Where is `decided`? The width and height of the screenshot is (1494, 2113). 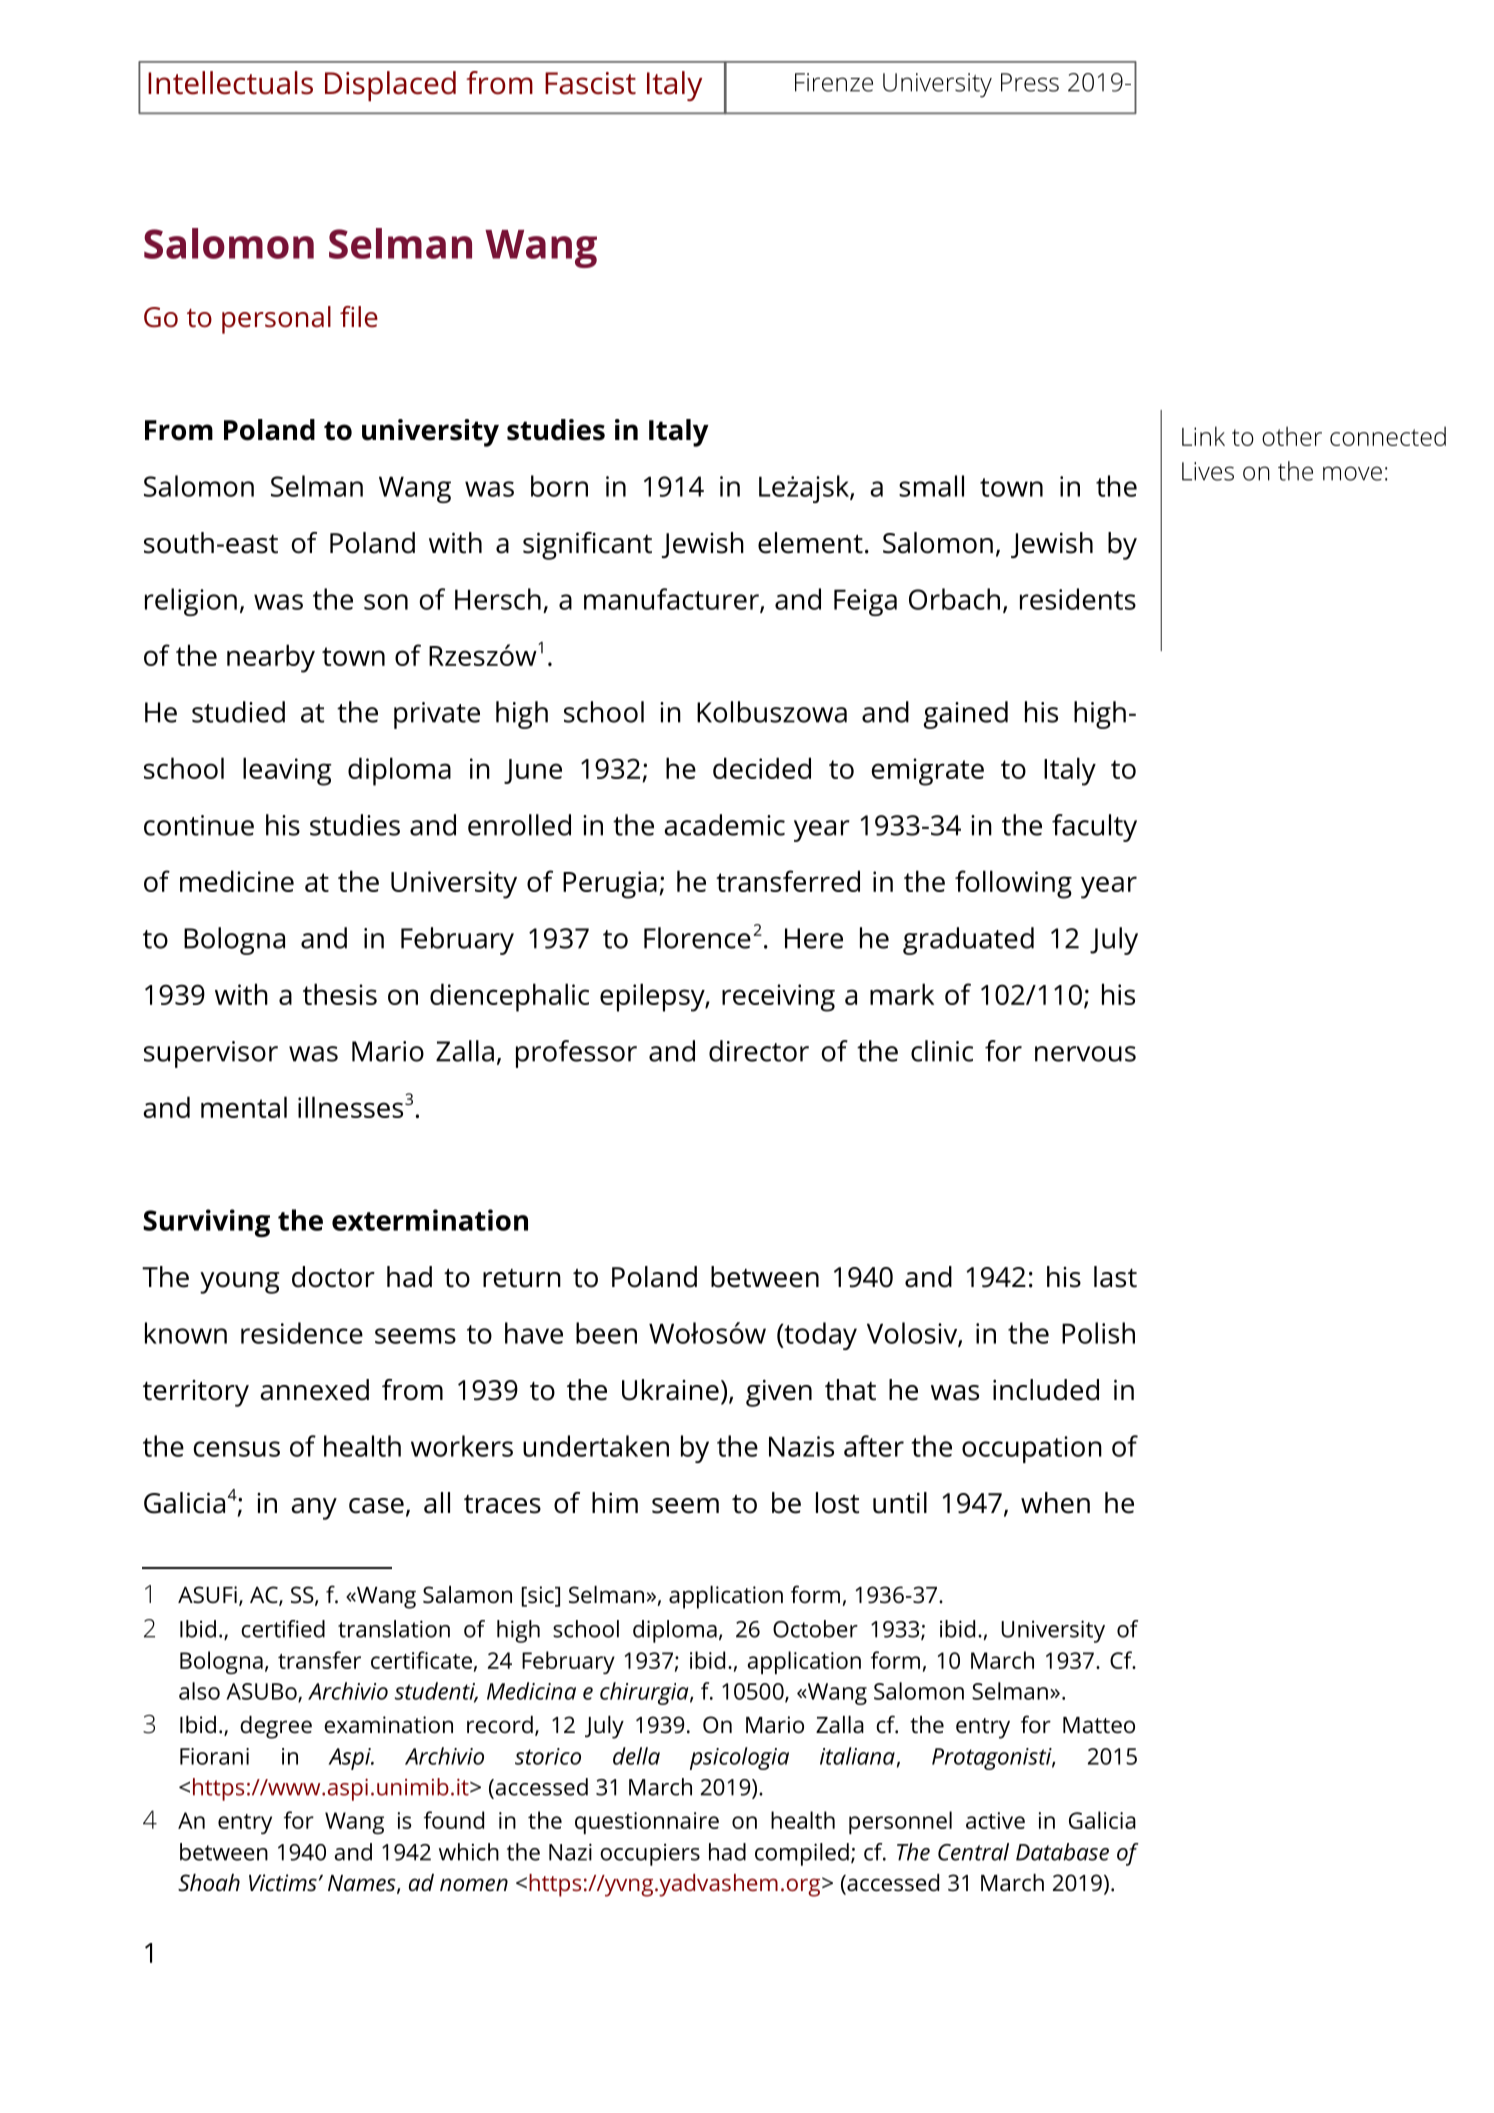 decided is located at coordinates (762, 768).
